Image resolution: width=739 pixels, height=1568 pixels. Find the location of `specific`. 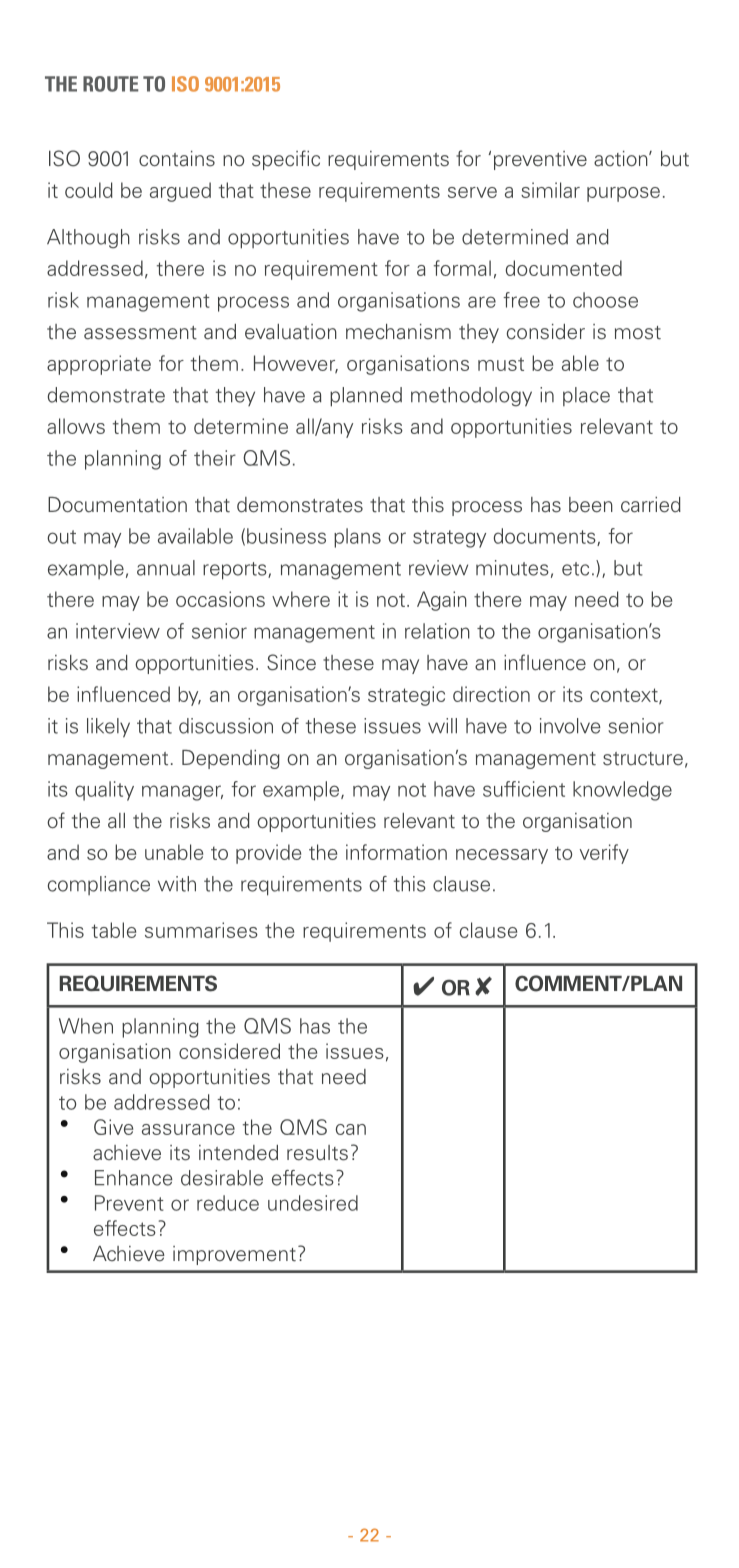

specific is located at coordinates (286, 160).
